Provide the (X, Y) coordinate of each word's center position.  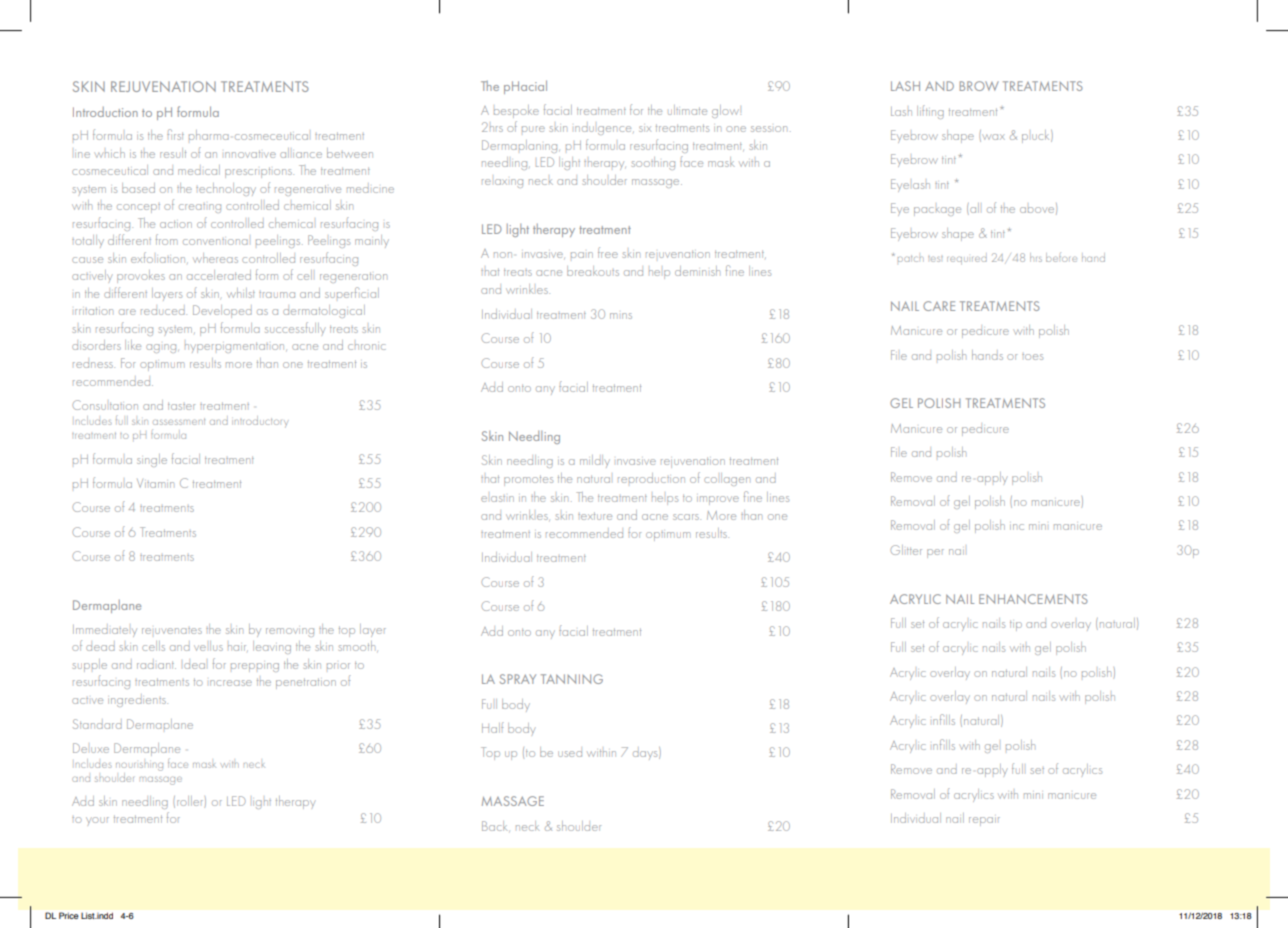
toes (1032, 357)
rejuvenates (172, 631)
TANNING (572, 679)
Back (496, 826)
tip (1016, 625)
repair (984, 821)
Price (69, 915)
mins (621, 316)
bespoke (516, 111)
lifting (930, 112)
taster (181, 406)
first (175, 134)
